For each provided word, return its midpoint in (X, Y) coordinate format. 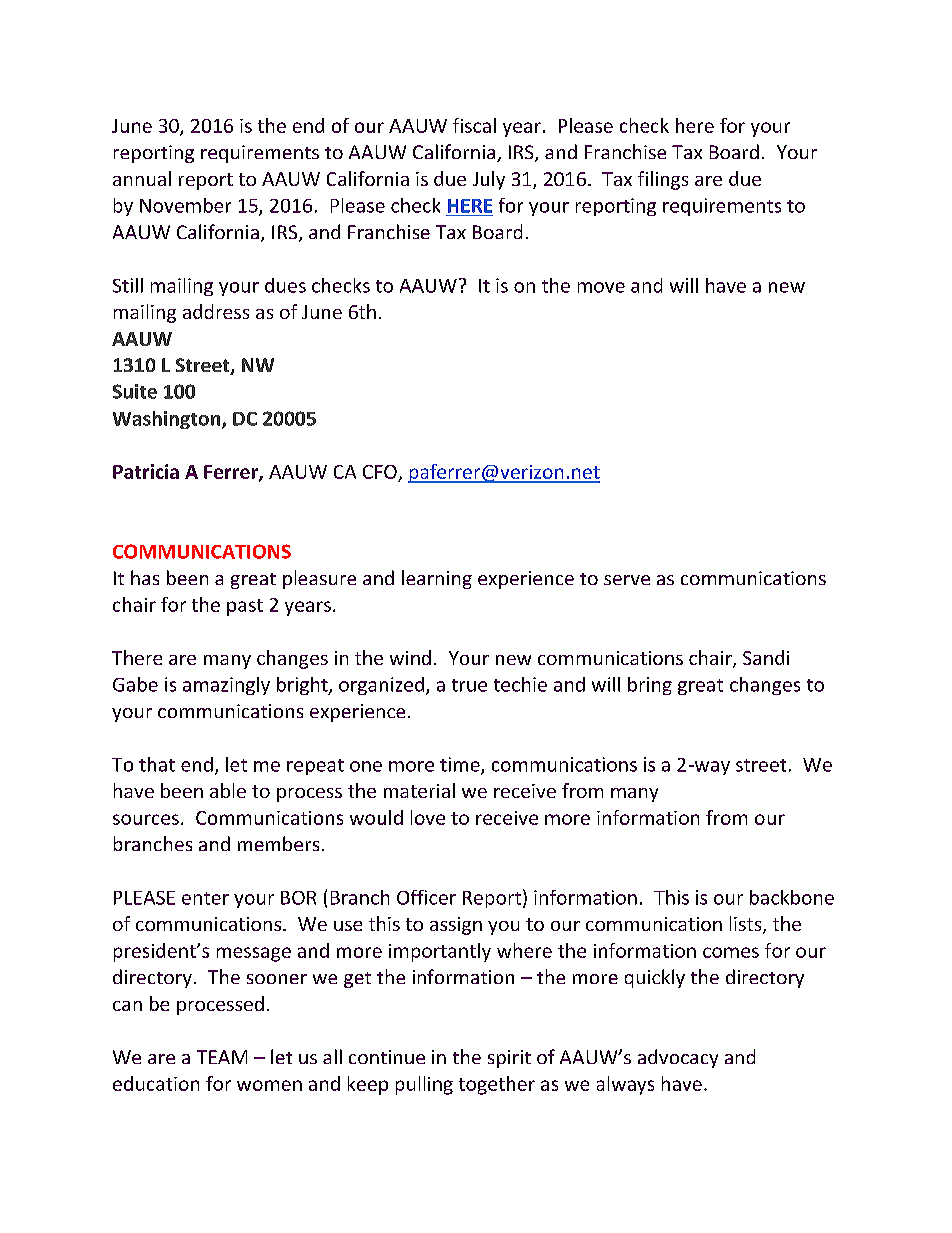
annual (142, 178)
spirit (509, 1059)
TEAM (222, 1057)
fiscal (474, 125)
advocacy (678, 1058)
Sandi (766, 657)
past (245, 607)
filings (663, 180)
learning (437, 579)
